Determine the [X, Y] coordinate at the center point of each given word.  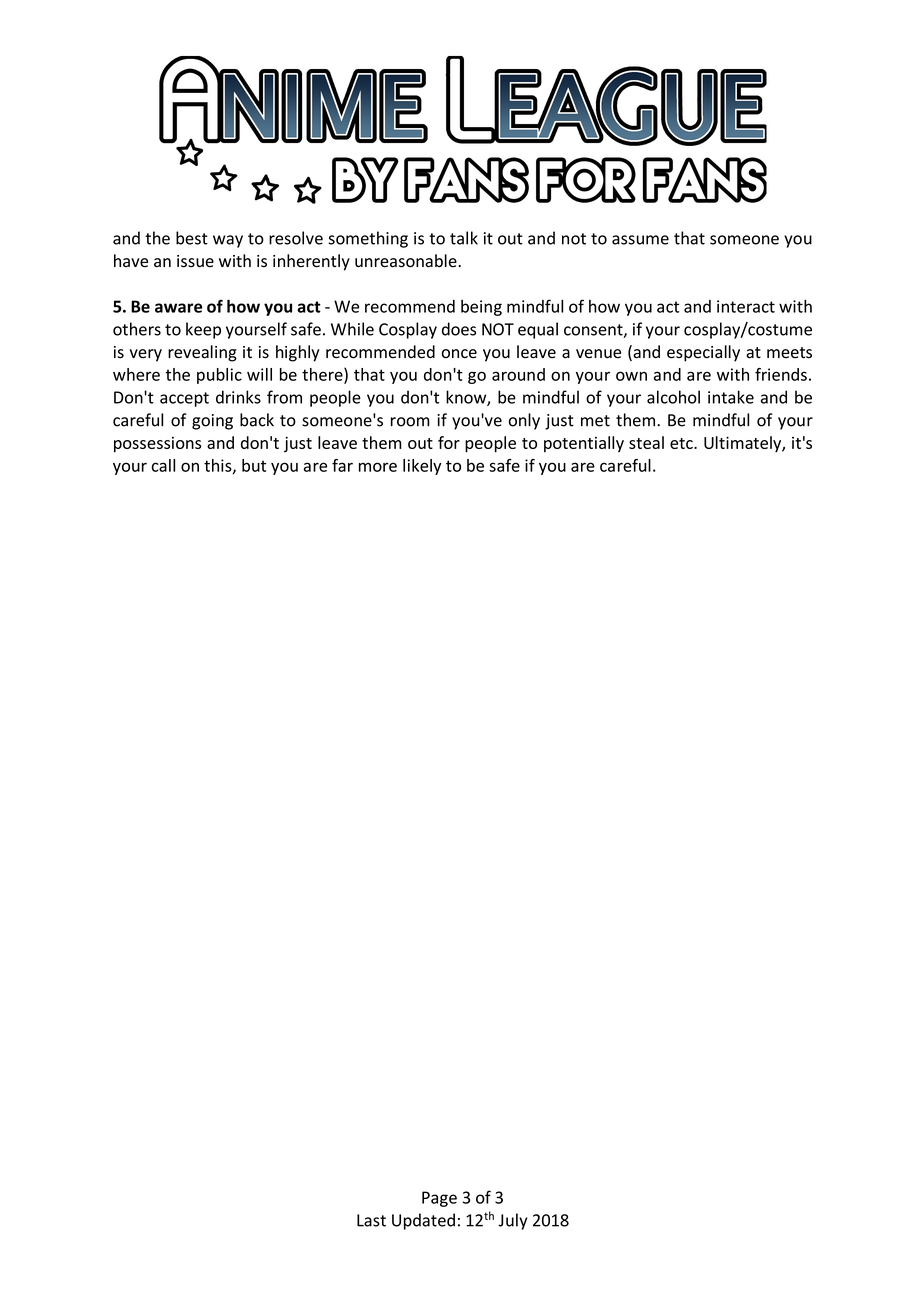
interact [746, 306]
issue [195, 261]
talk [464, 238]
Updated [423, 1221]
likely [422, 467]
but [254, 465]
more [378, 467]
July [513, 1221]
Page [439, 1199]
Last [371, 1220]
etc [682, 443]
